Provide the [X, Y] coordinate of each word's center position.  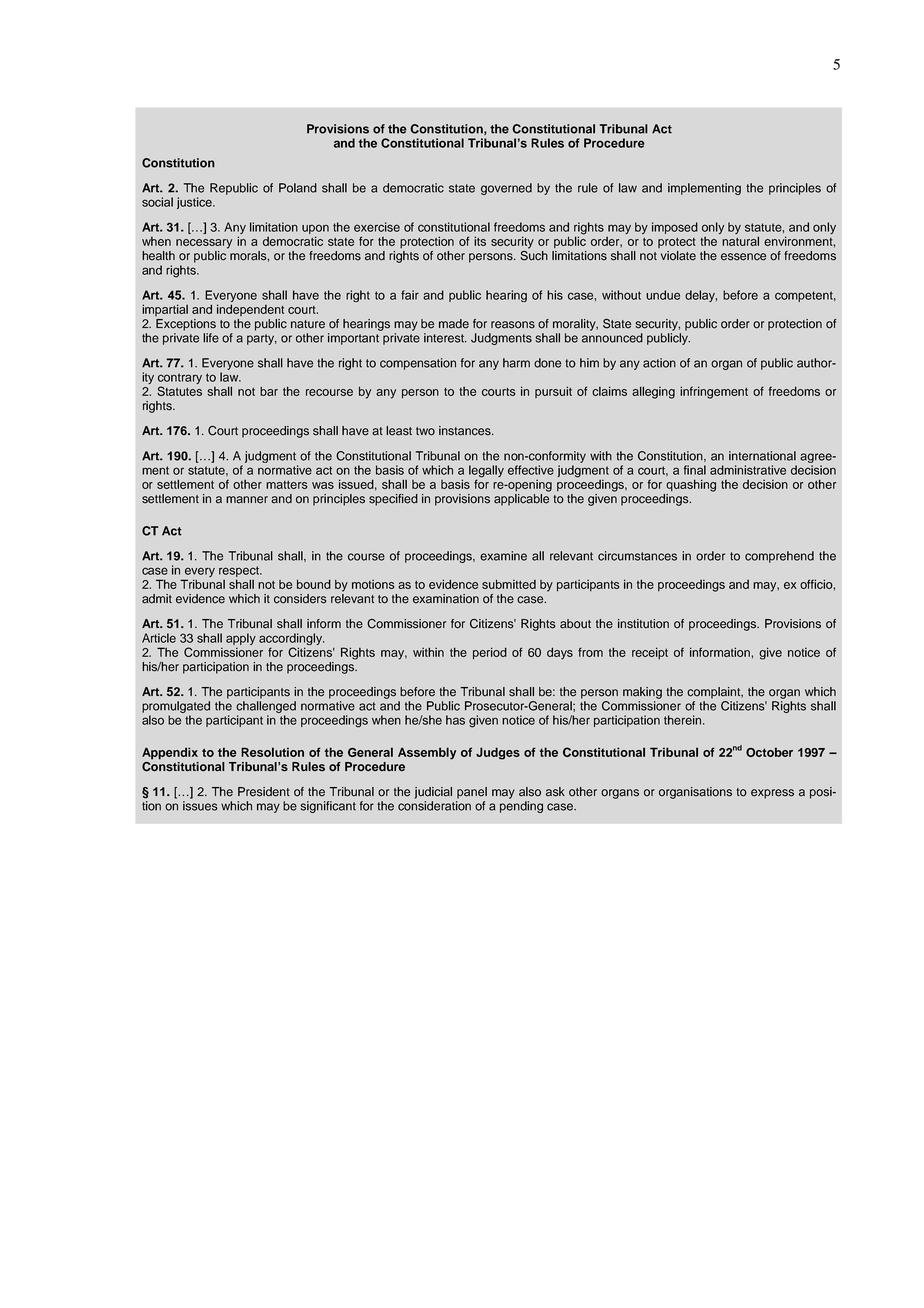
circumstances [637, 556]
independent [250, 310]
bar [269, 391]
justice [195, 203]
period [490, 653]
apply [241, 639]
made [454, 324]
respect [240, 571]
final [695, 470]
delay [701, 296]
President [264, 792]
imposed [675, 228]
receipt [650, 653]
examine [503, 556]
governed [506, 189]
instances [466, 431]
